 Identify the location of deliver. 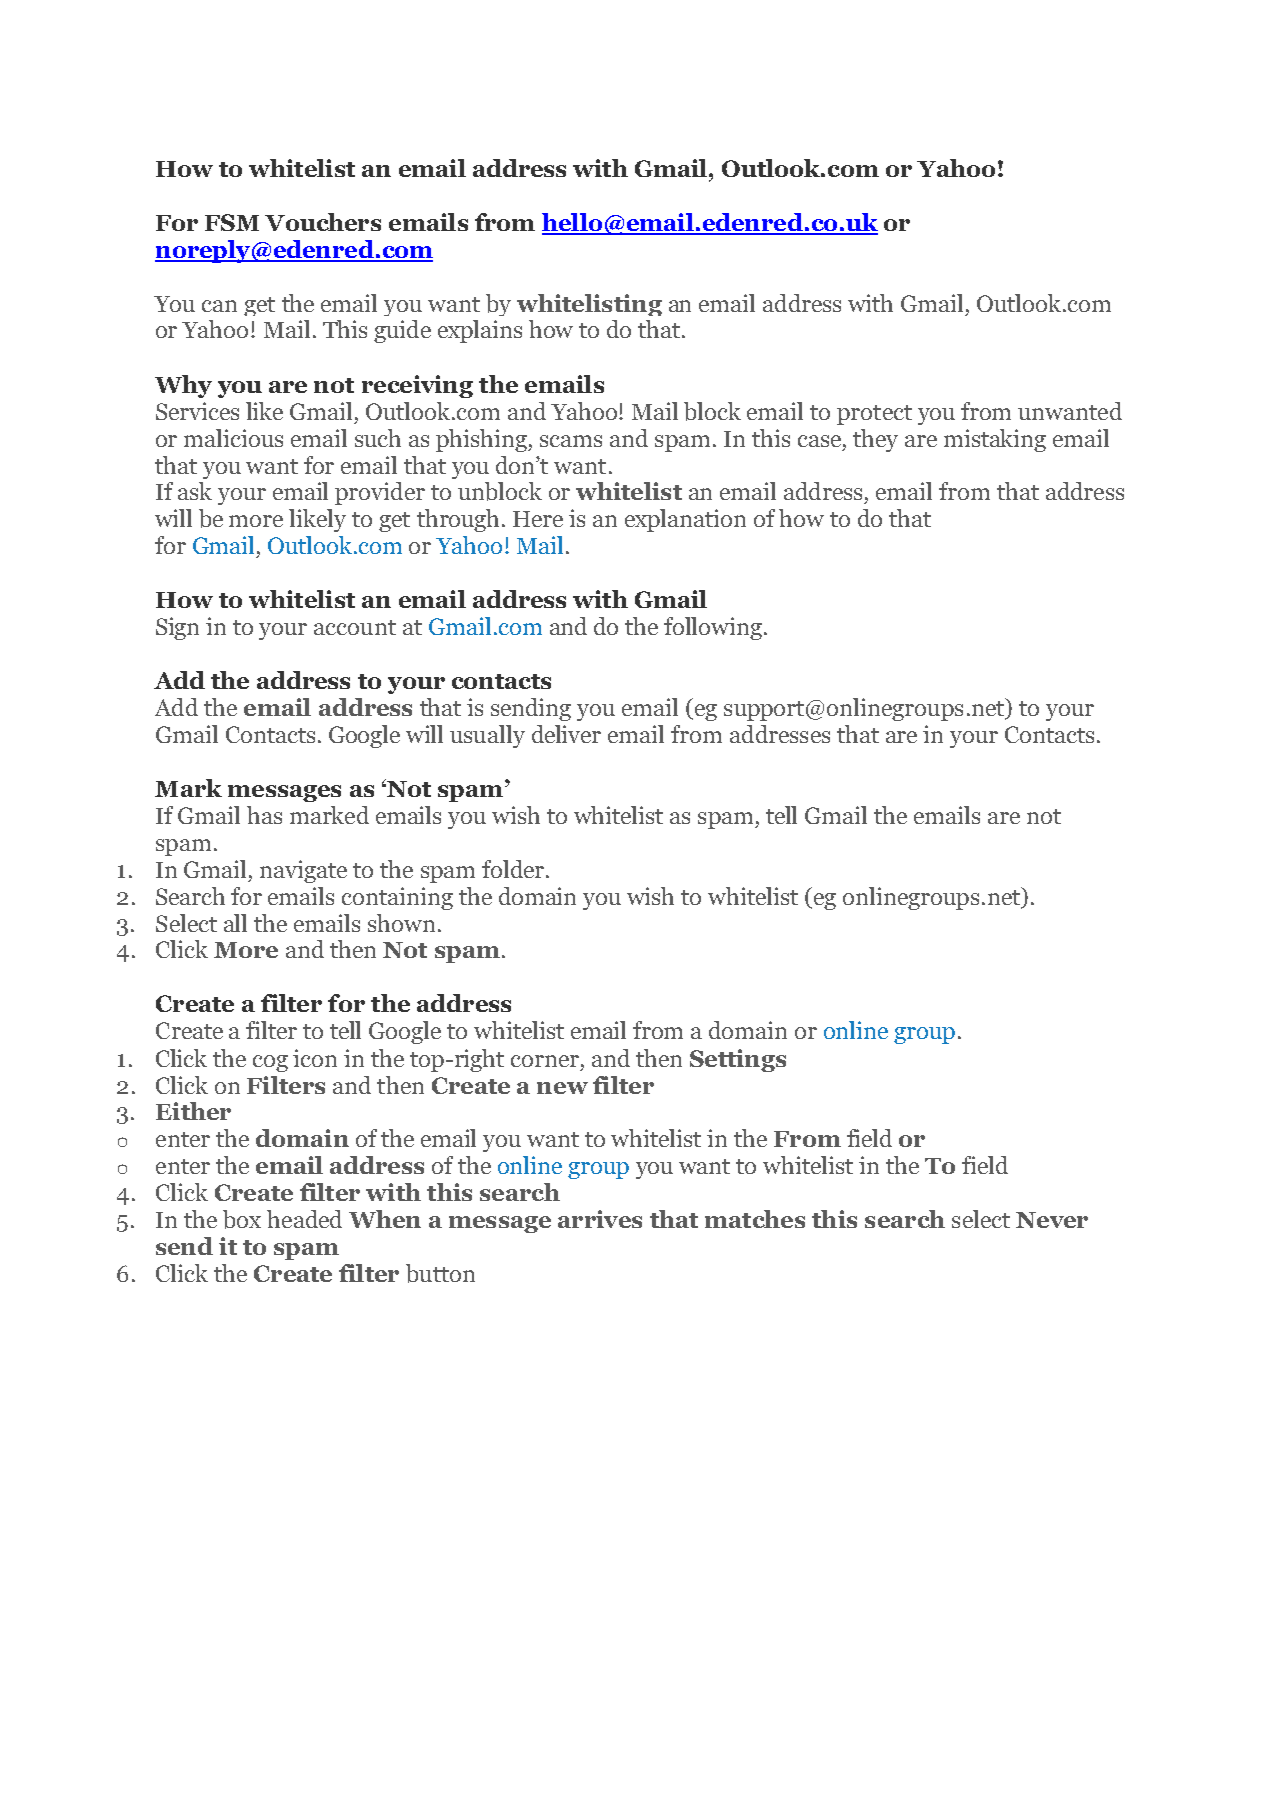
(566, 734).
